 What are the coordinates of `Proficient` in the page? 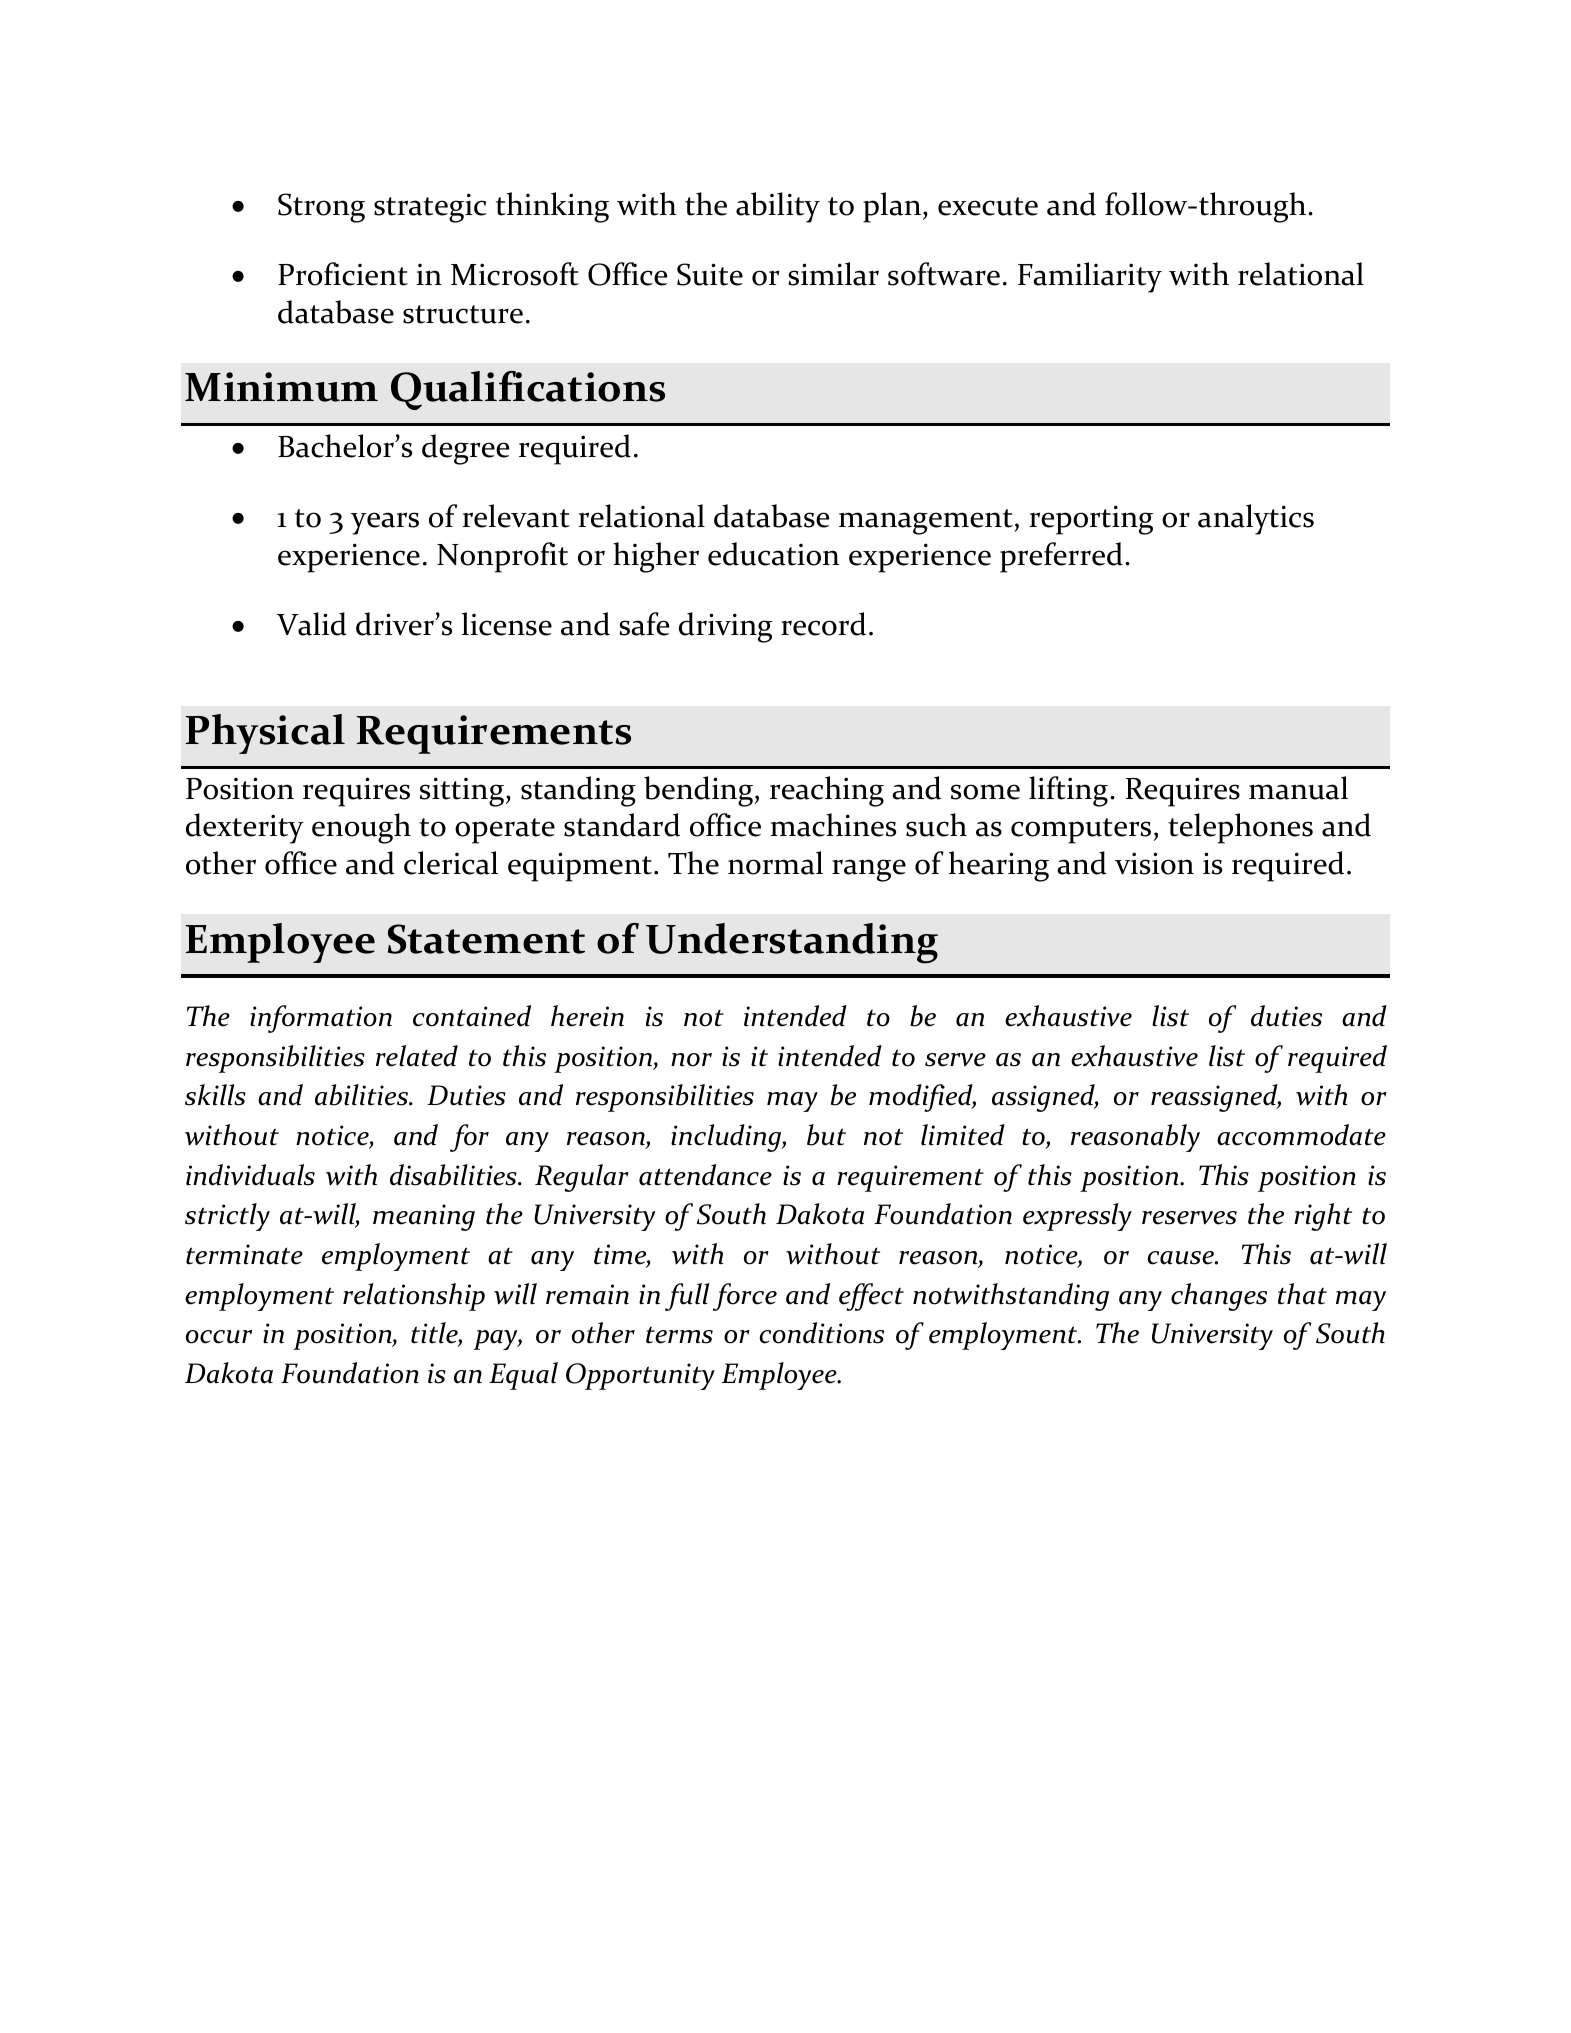 It's located at (343, 274).
